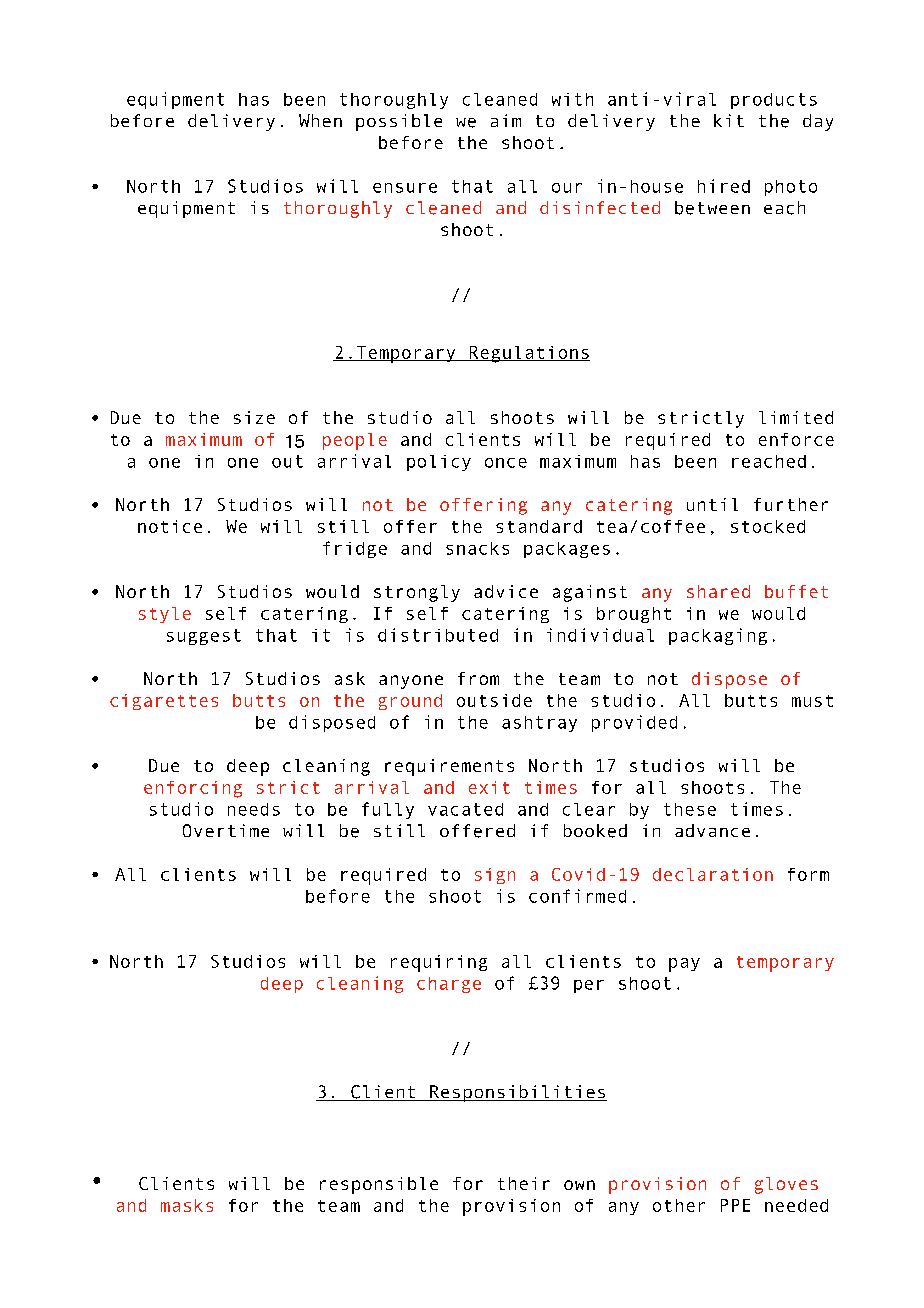 This page has width=924, height=1308. What do you see at coordinates (478, 678) in the page?
I see `from` at bounding box center [478, 678].
